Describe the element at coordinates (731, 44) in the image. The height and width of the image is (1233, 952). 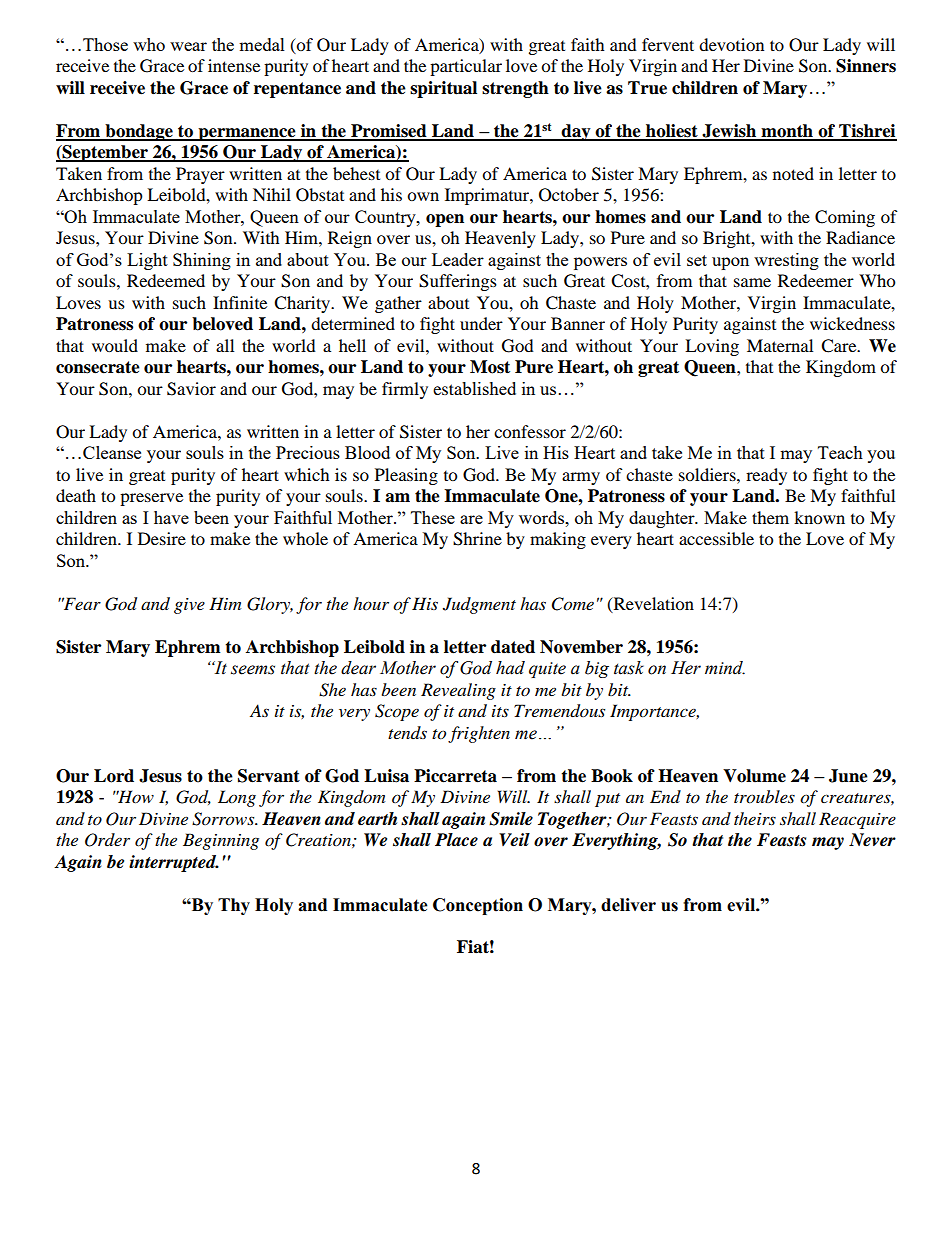
I see `devotion` at that location.
